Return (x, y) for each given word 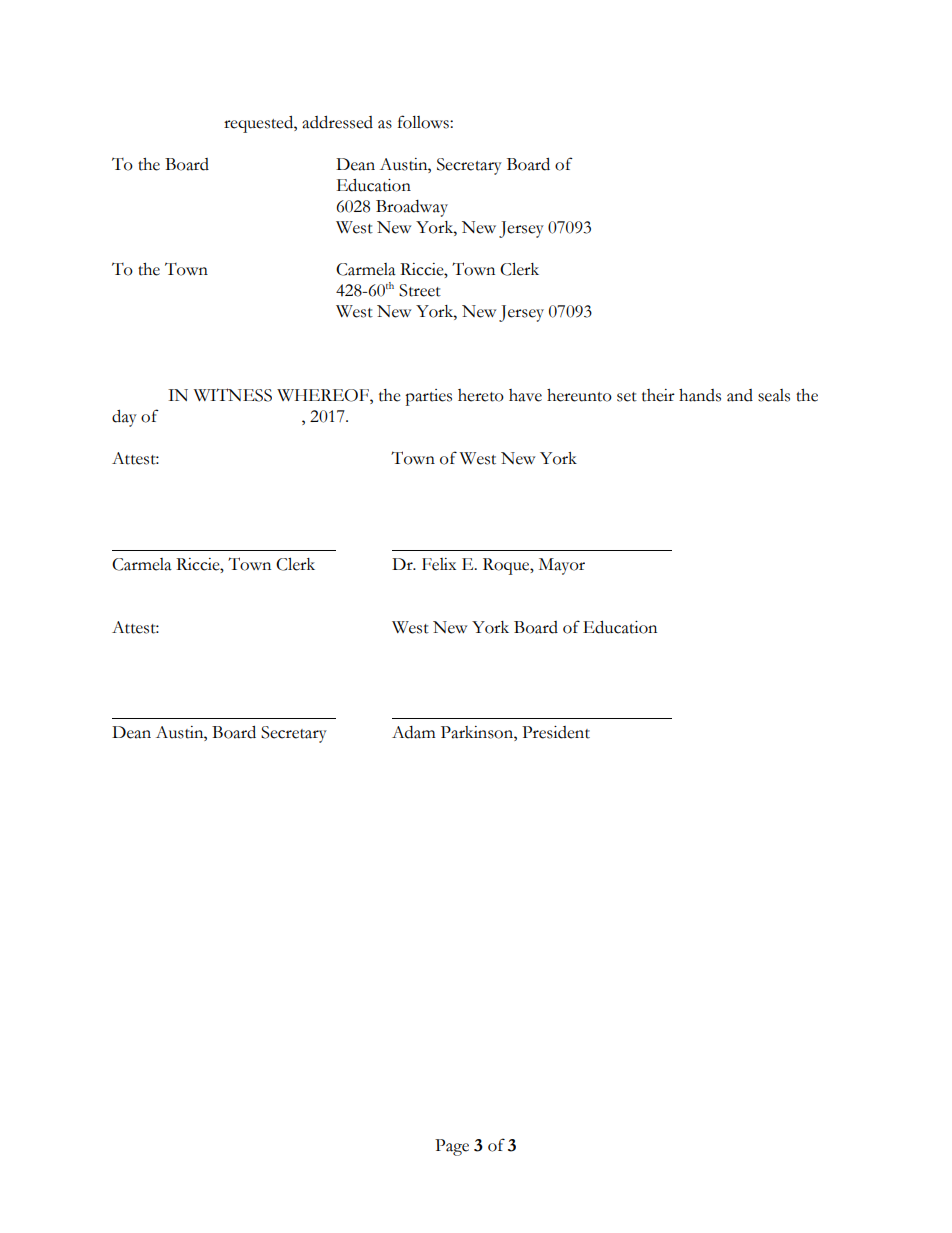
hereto (481, 395)
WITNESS (233, 395)
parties (428, 397)
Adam (413, 732)
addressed (337, 122)
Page (452, 1147)
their (658, 395)
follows (424, 122)
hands (700, 395)
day (124, 418)
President (556, 732)
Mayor (562, 566)
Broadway (412, 208)
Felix (439, 564)
